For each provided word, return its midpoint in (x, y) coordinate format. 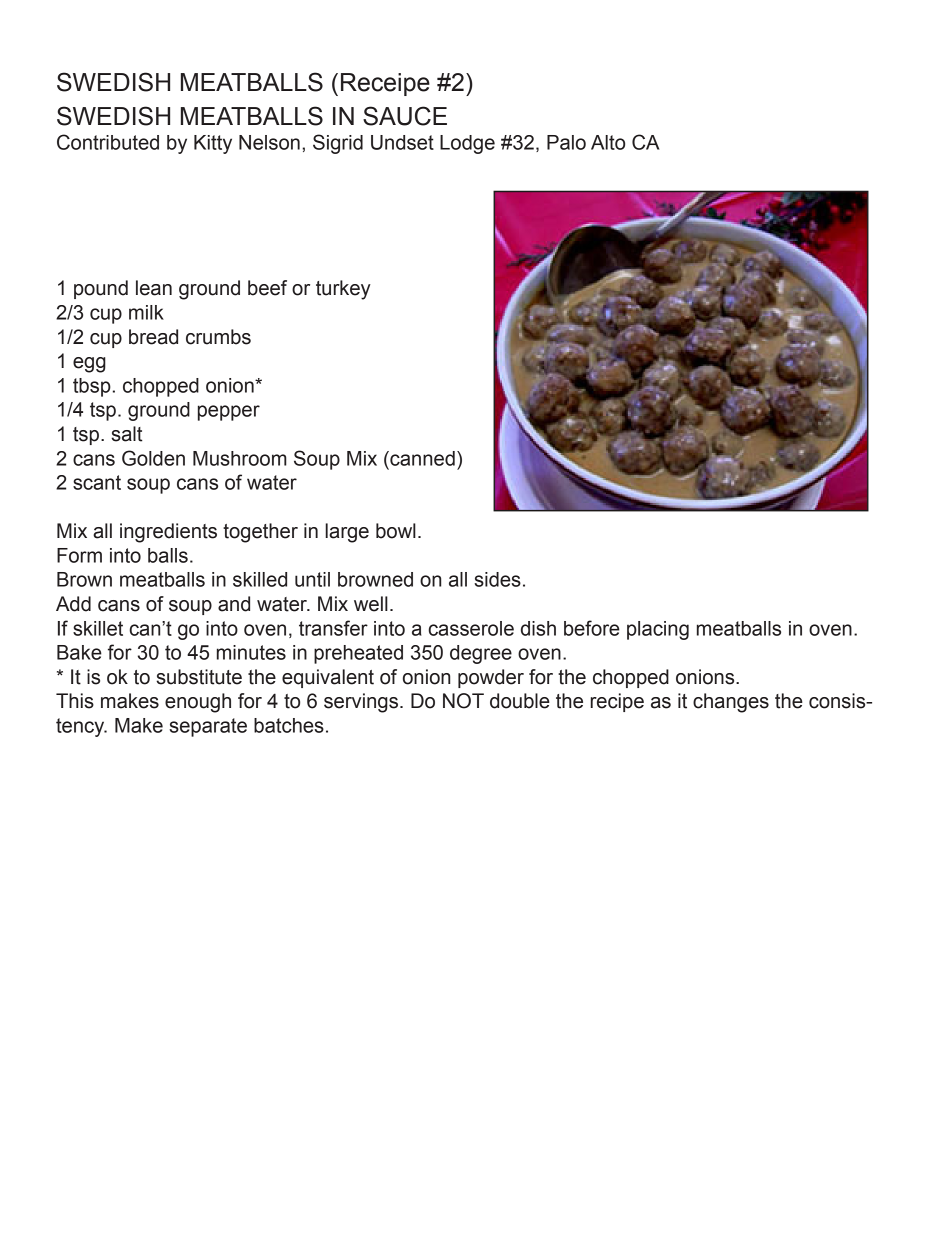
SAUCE (405, 116)
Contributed (108, 142)
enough (198, 703)
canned (421, 458)
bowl (396, 531)
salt (126, 434)
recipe (617, 702)
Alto (608, 142)
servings (361, 703)
